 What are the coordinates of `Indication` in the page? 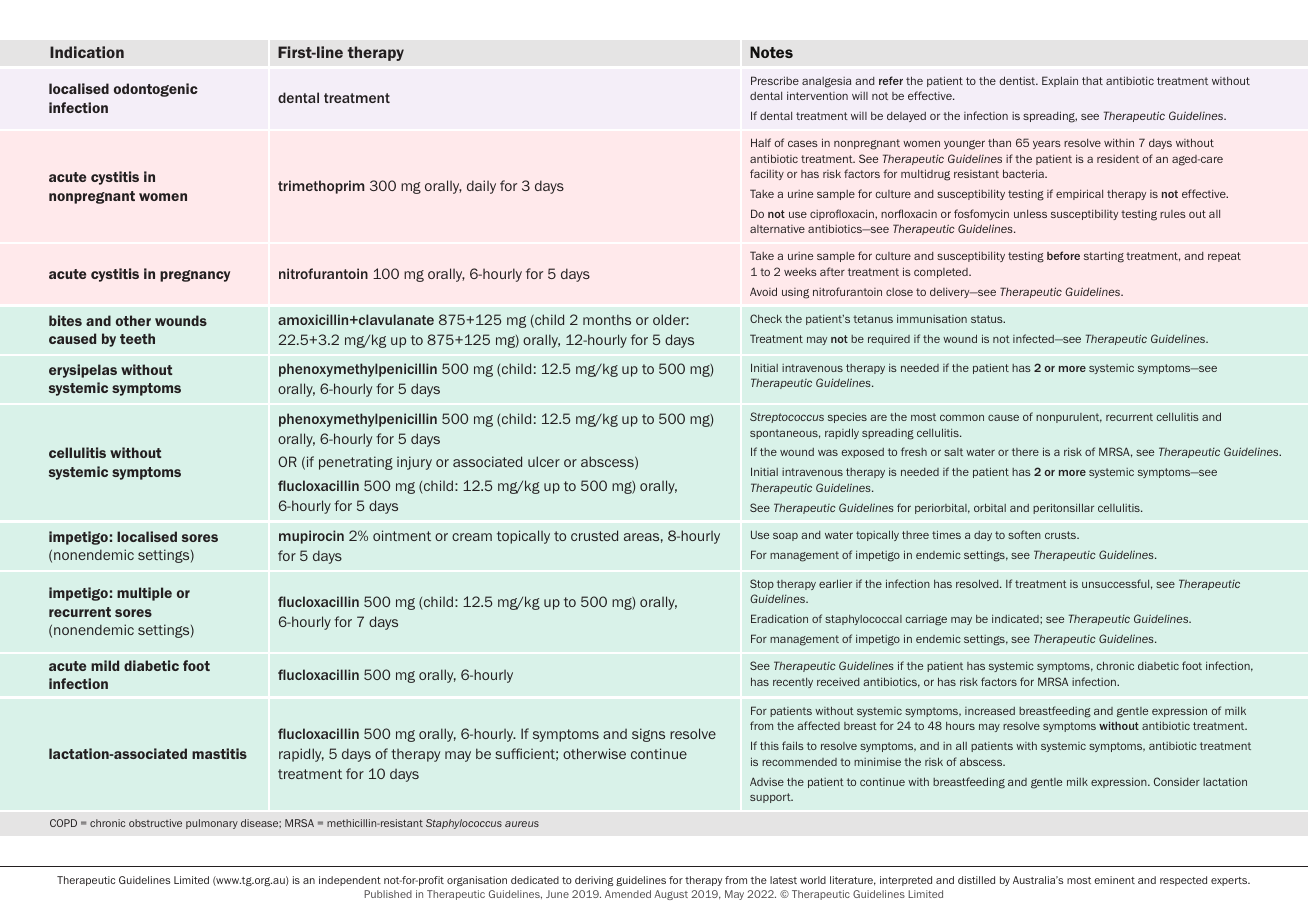 It's located at (87, 52).
